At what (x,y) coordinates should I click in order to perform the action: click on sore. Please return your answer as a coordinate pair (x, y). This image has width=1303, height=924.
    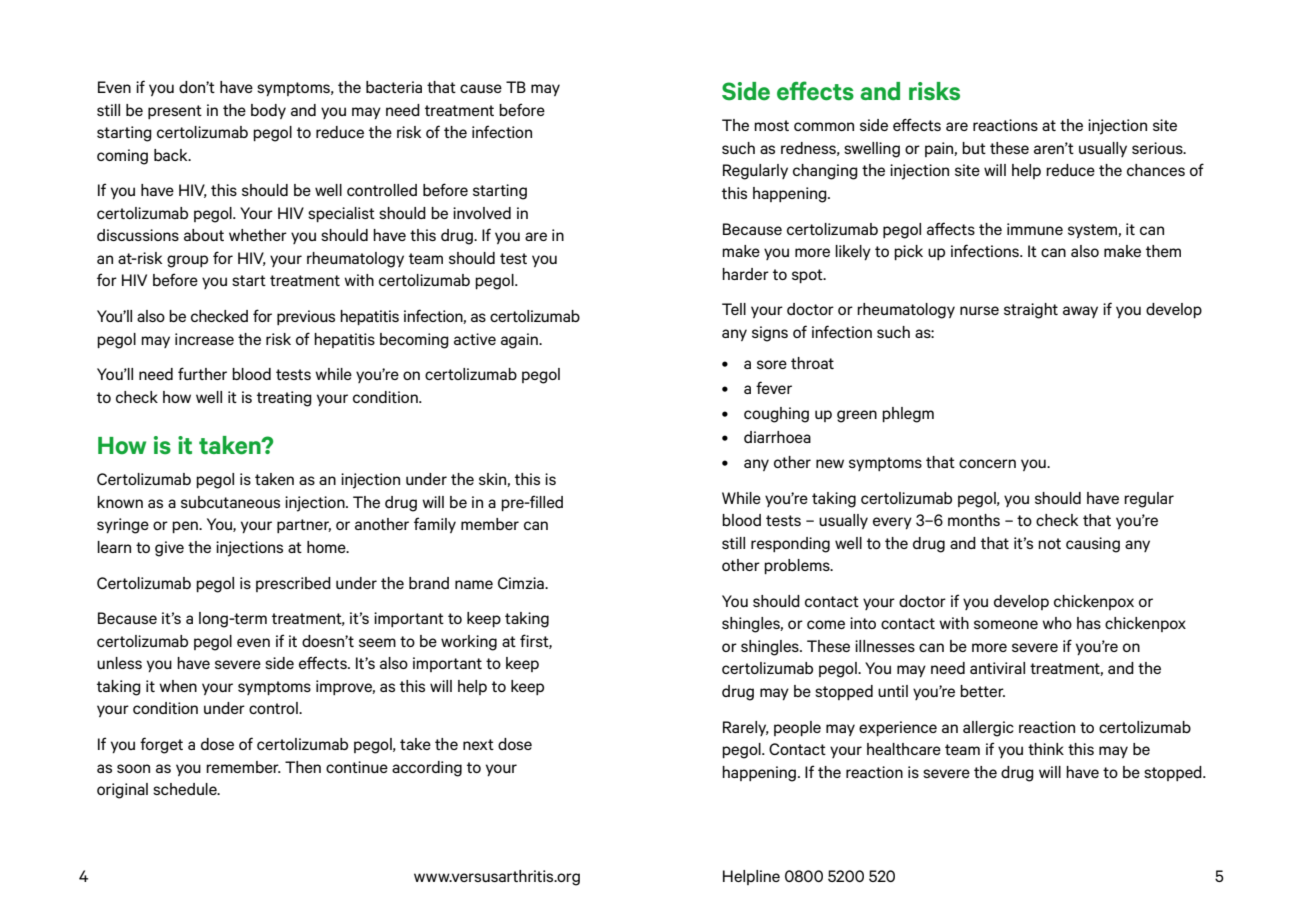
    Looking at the image, I should click on (772, 364).
